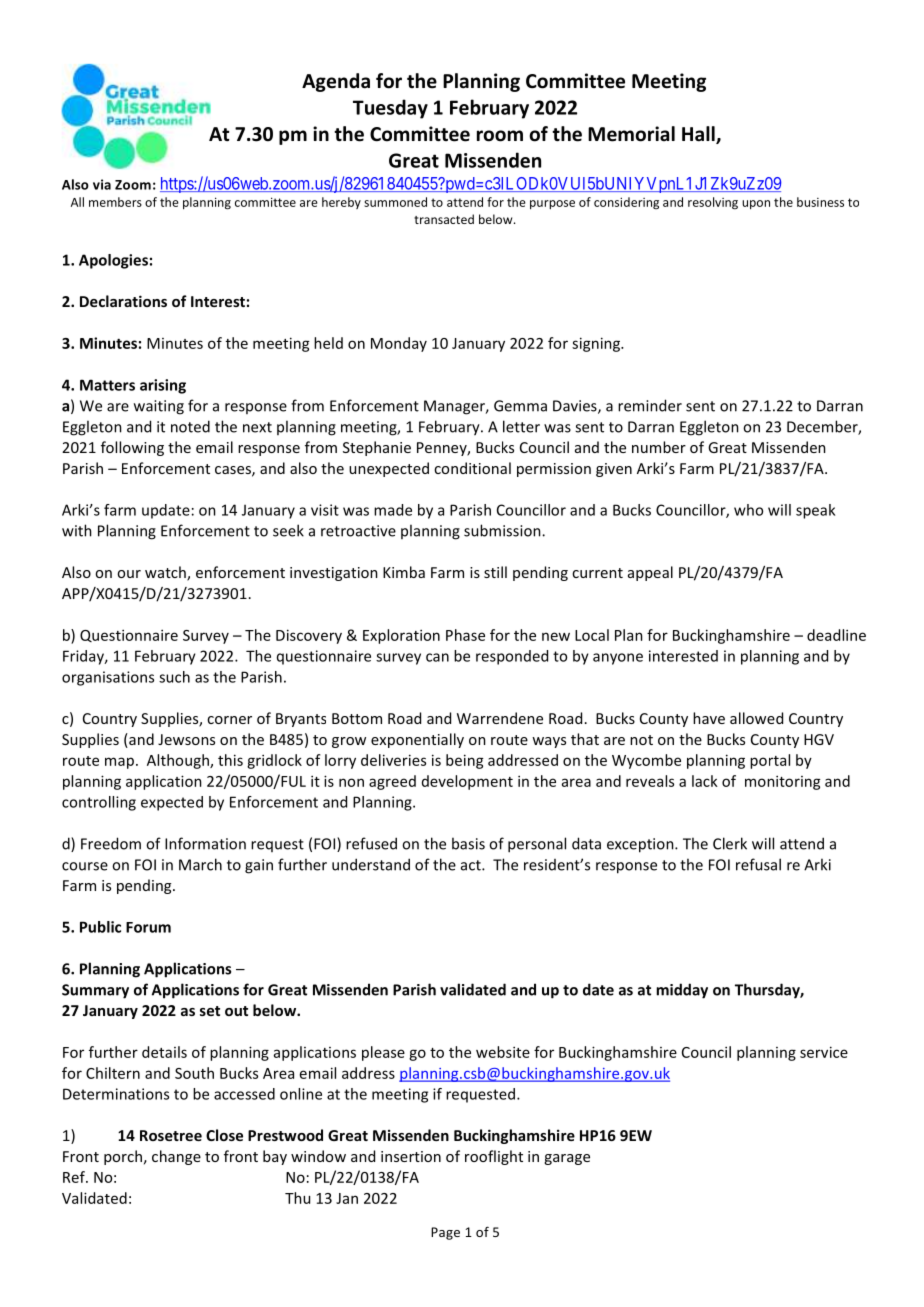 Image resolution: width=924 pixels, height=1307 pixels. I want to click on reminder, so click(650, 405).
